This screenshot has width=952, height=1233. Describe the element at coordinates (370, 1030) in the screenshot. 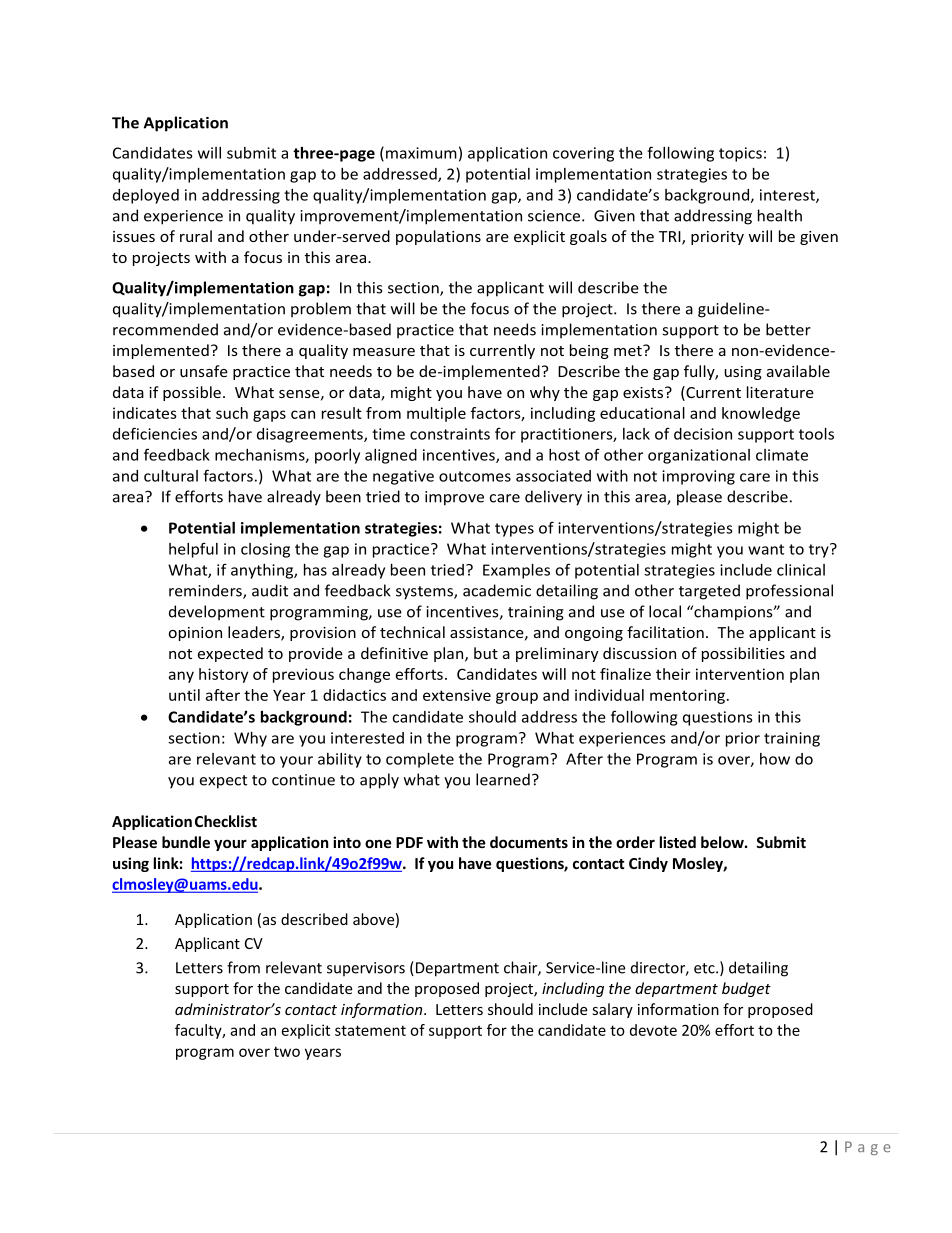

I see `statement` at that location.
